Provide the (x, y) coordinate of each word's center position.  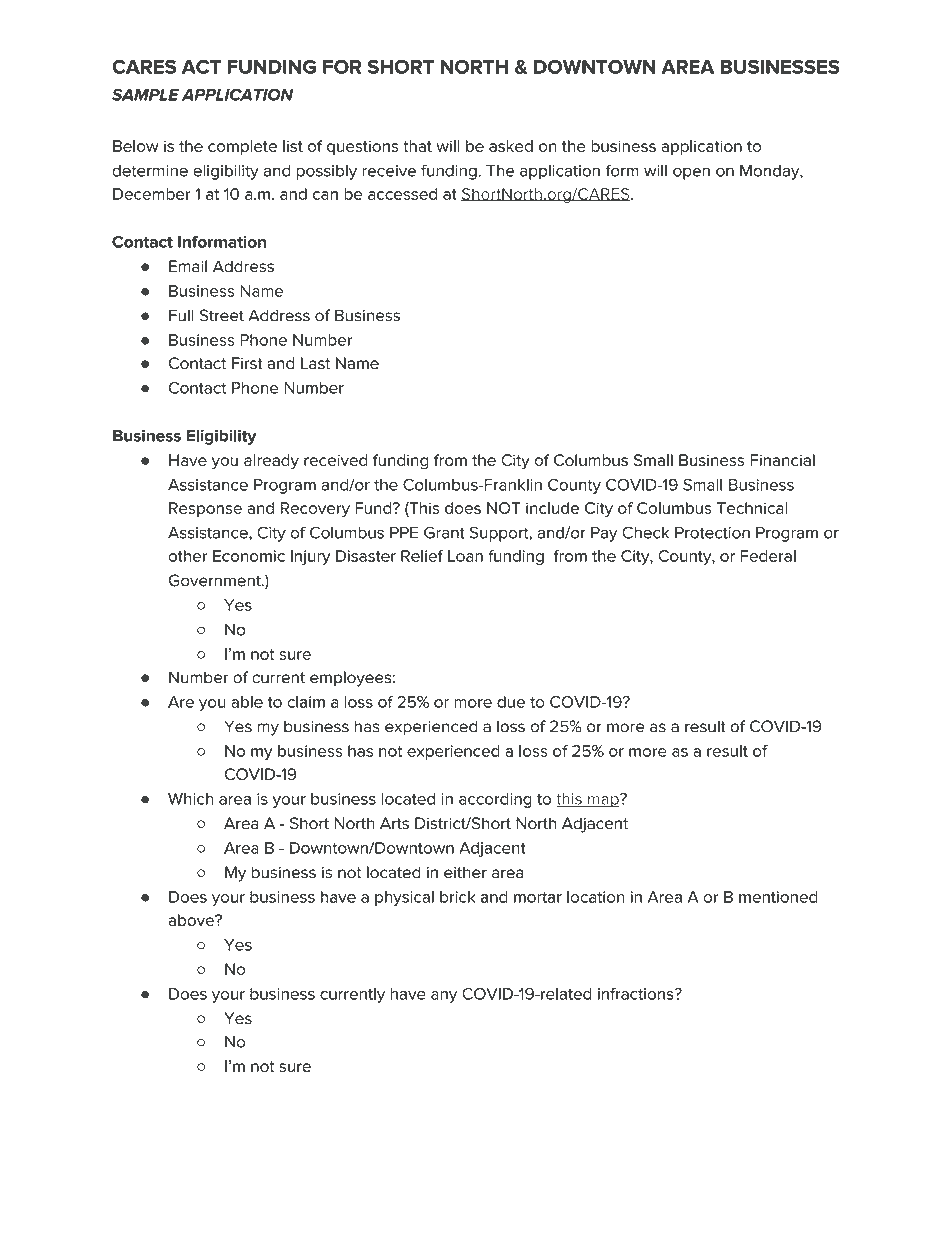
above (192, 920)
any (444, 997)
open (691, 173)
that (417, 146)
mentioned (778, 897)
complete (242, 147)
